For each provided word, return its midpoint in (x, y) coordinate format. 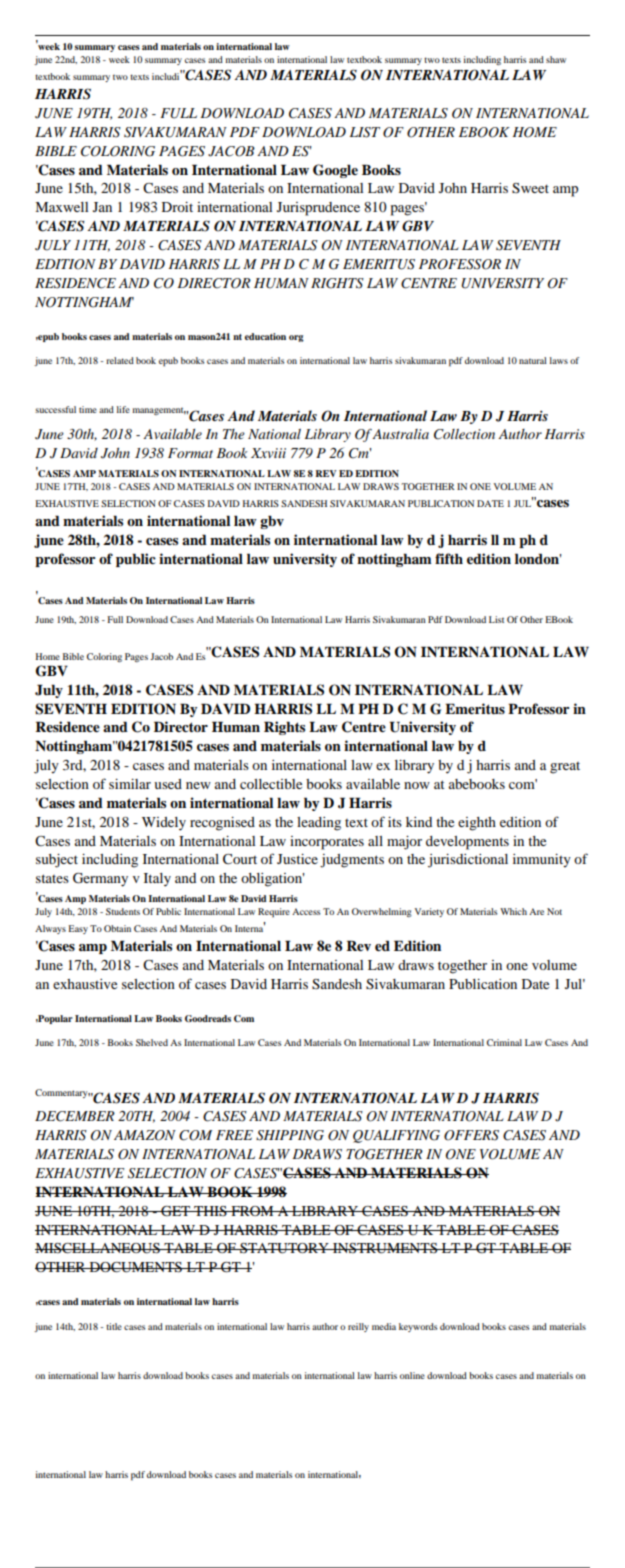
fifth (449, 558)
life (123, 409)
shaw (556, 59)
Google (335, 171)
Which (513, 911)
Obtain (117, 928)
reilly (358, 1327)
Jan (102, 207)
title (114, 1326)
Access (306, 911)
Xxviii (268, 453)
